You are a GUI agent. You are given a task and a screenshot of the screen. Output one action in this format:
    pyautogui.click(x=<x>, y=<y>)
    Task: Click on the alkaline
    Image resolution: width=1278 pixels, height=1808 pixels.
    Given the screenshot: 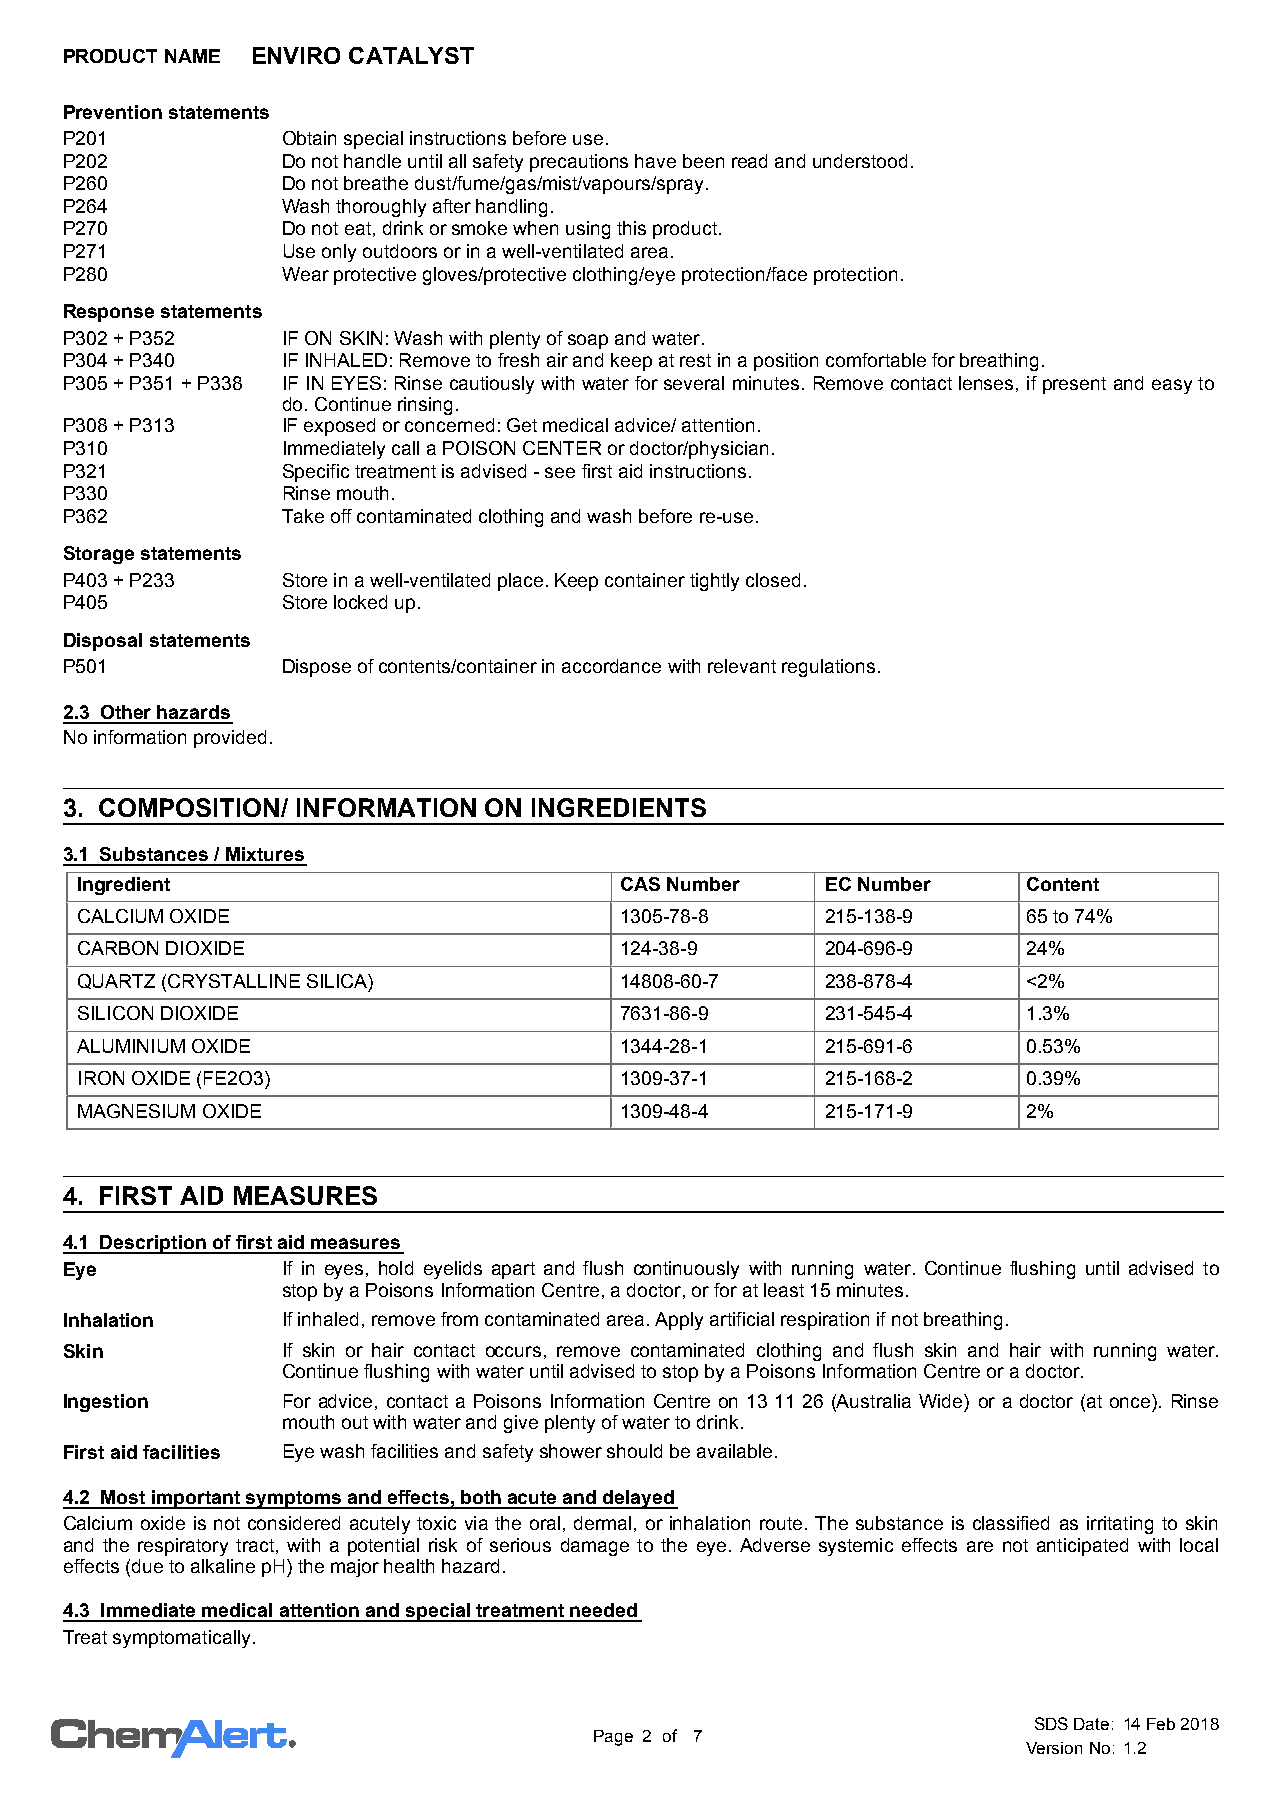 What is the action you would take?
    pyautogui.click(x=223, y=1566)
